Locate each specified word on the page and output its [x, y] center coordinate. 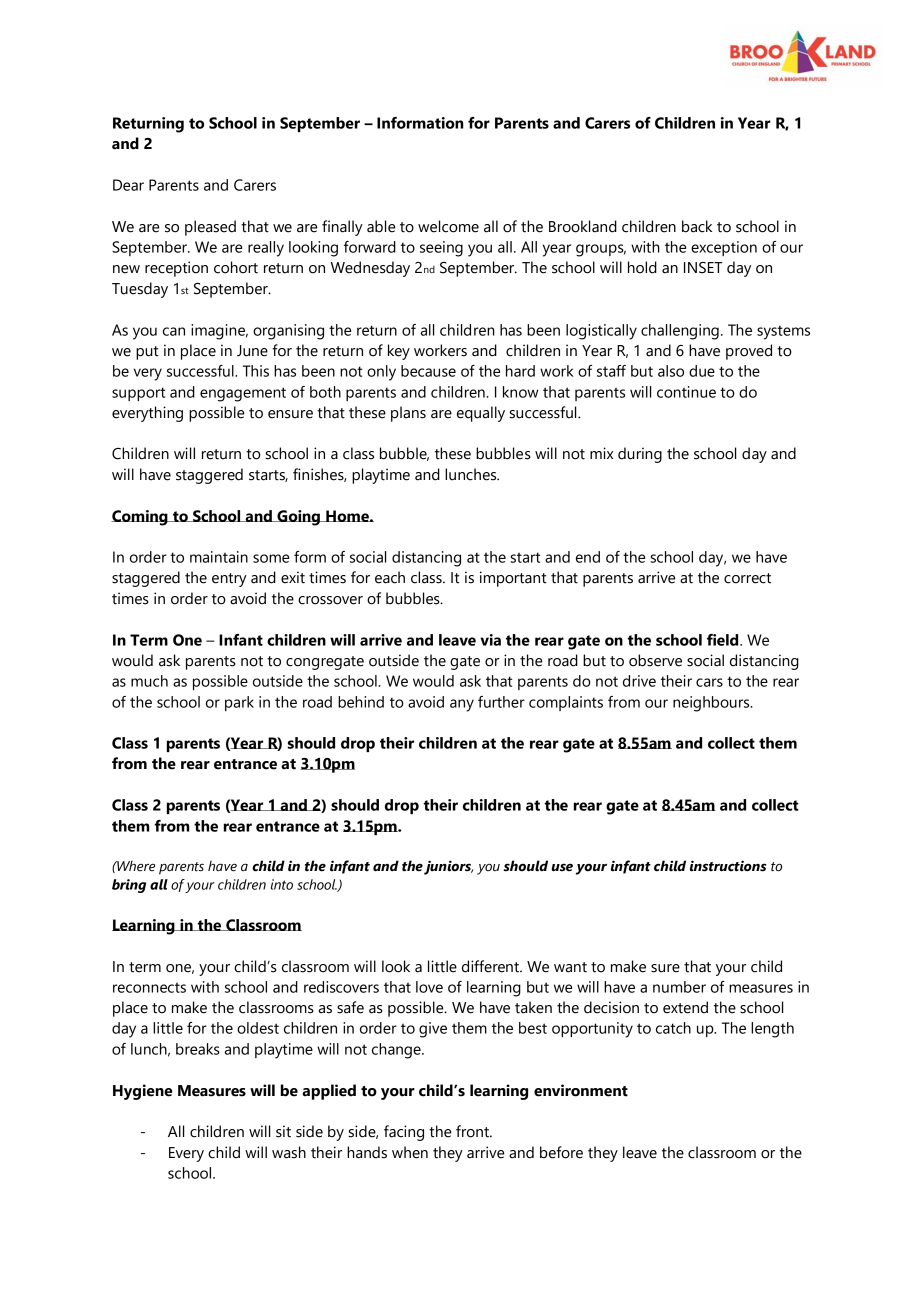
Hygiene [142, 1092]
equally [481, 414]
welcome [448, 226]
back [697, 226]
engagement [243, 394]
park [239, 703]
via [490, 640]
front [473, 1131]
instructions [728, 866]
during [640, 455]
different [491, 966]
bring [129, 886]
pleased [210, 228]
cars [709, 682]
